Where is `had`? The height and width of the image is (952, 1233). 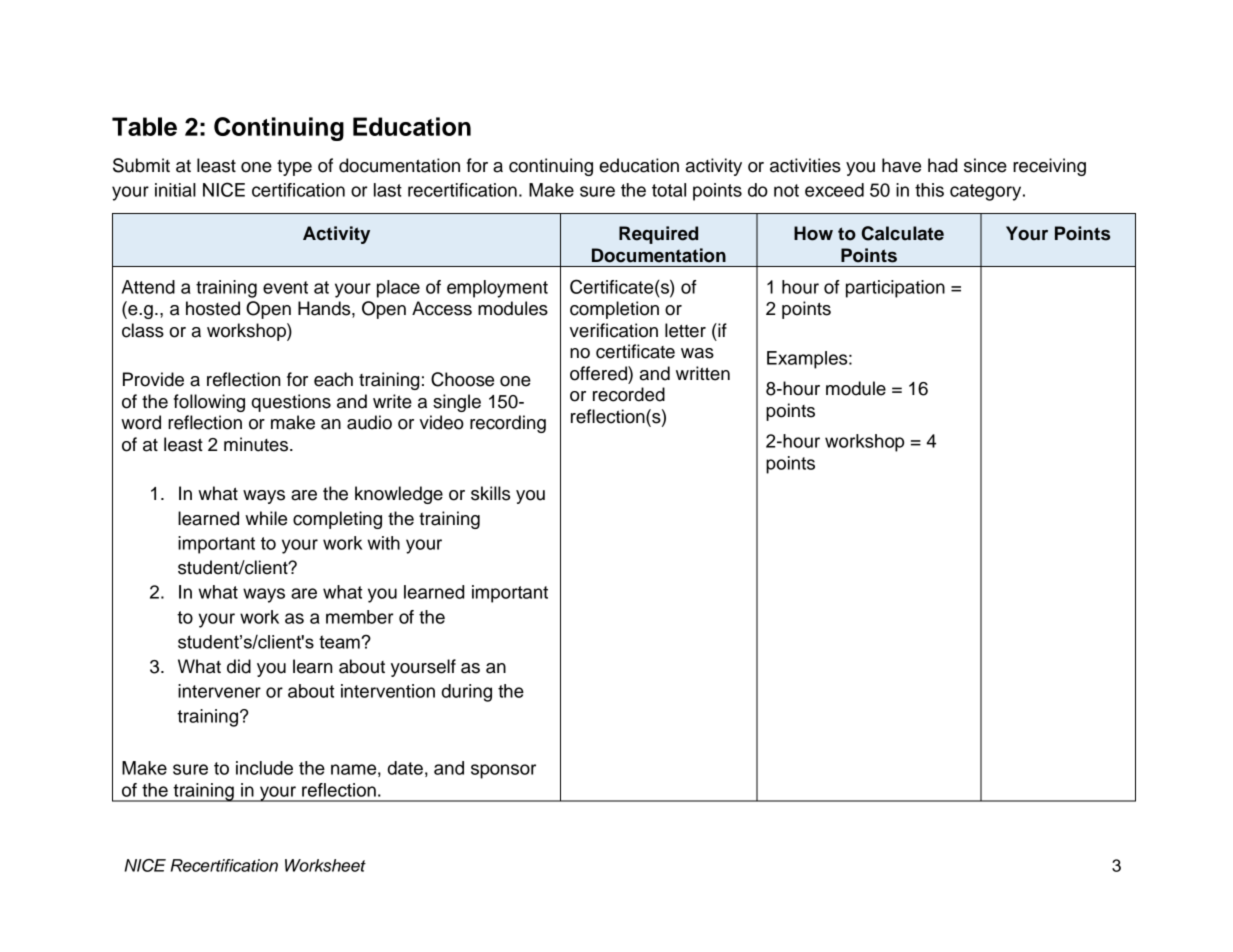 had is located at coordinates (942, 165).
